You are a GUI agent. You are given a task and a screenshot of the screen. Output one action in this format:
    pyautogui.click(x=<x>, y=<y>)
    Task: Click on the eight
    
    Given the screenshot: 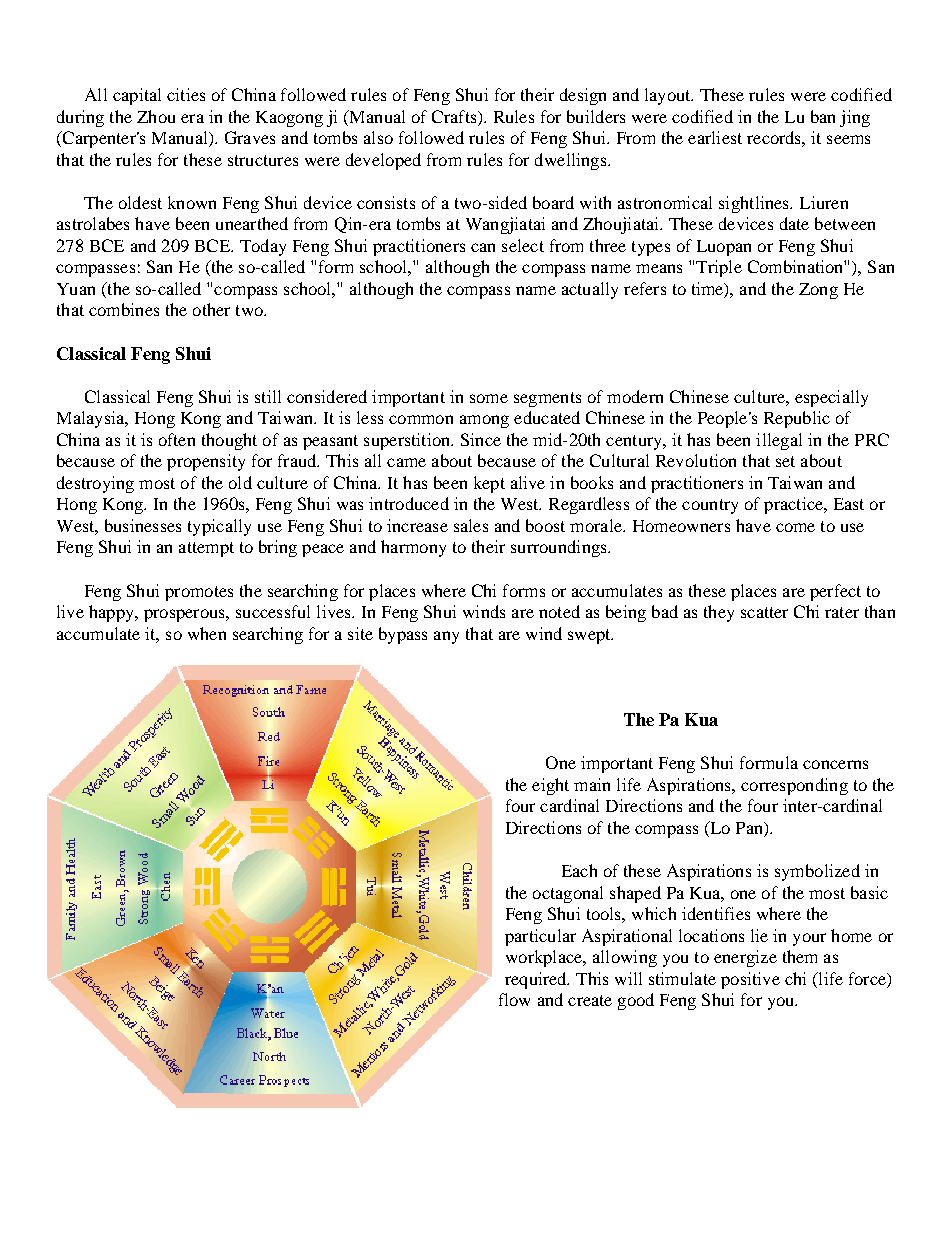 What is the action you would take?
    pyautogui.click(x=550, y=786)
